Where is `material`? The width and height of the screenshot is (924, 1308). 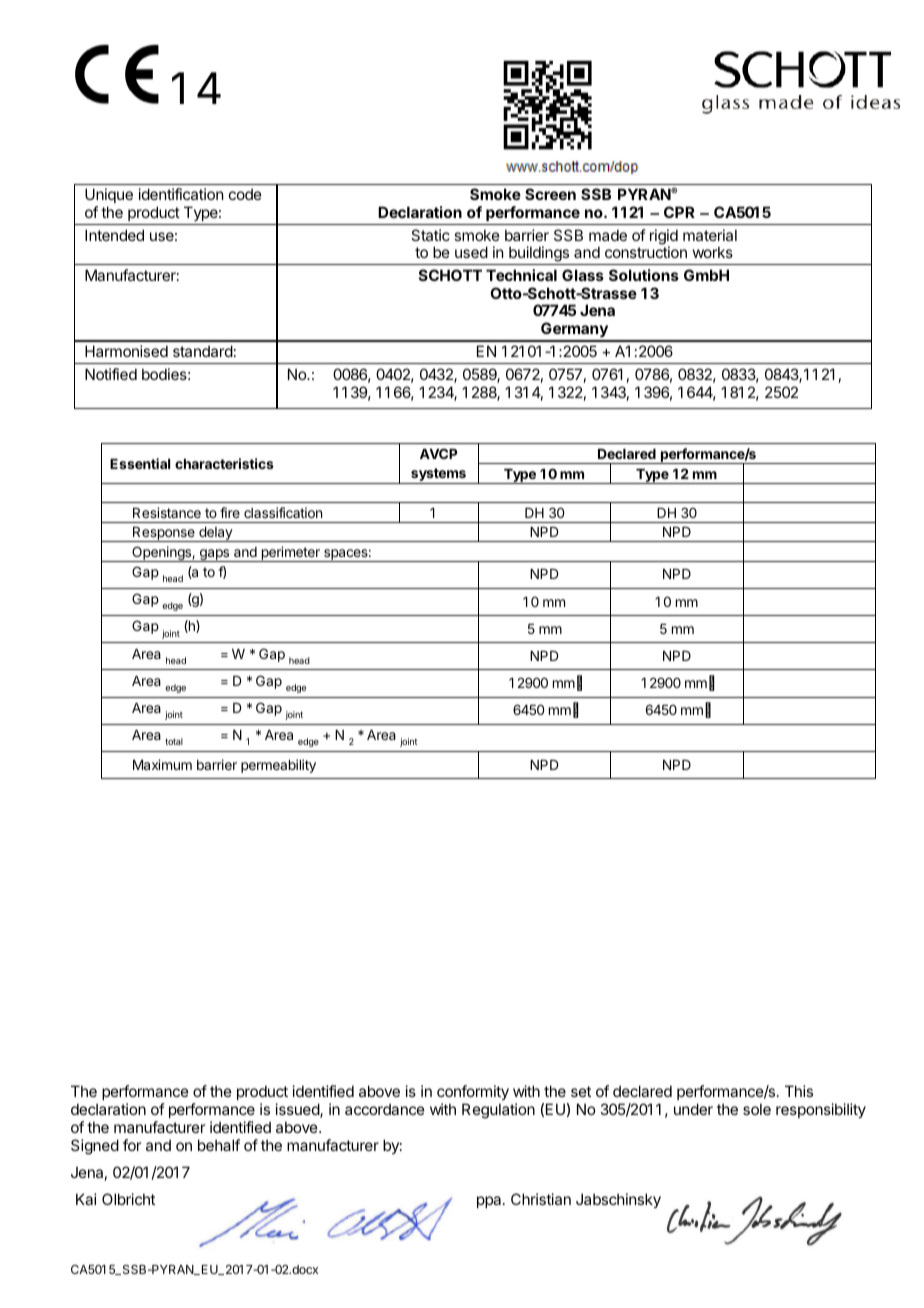 material is located at coordinates (710, 235).
